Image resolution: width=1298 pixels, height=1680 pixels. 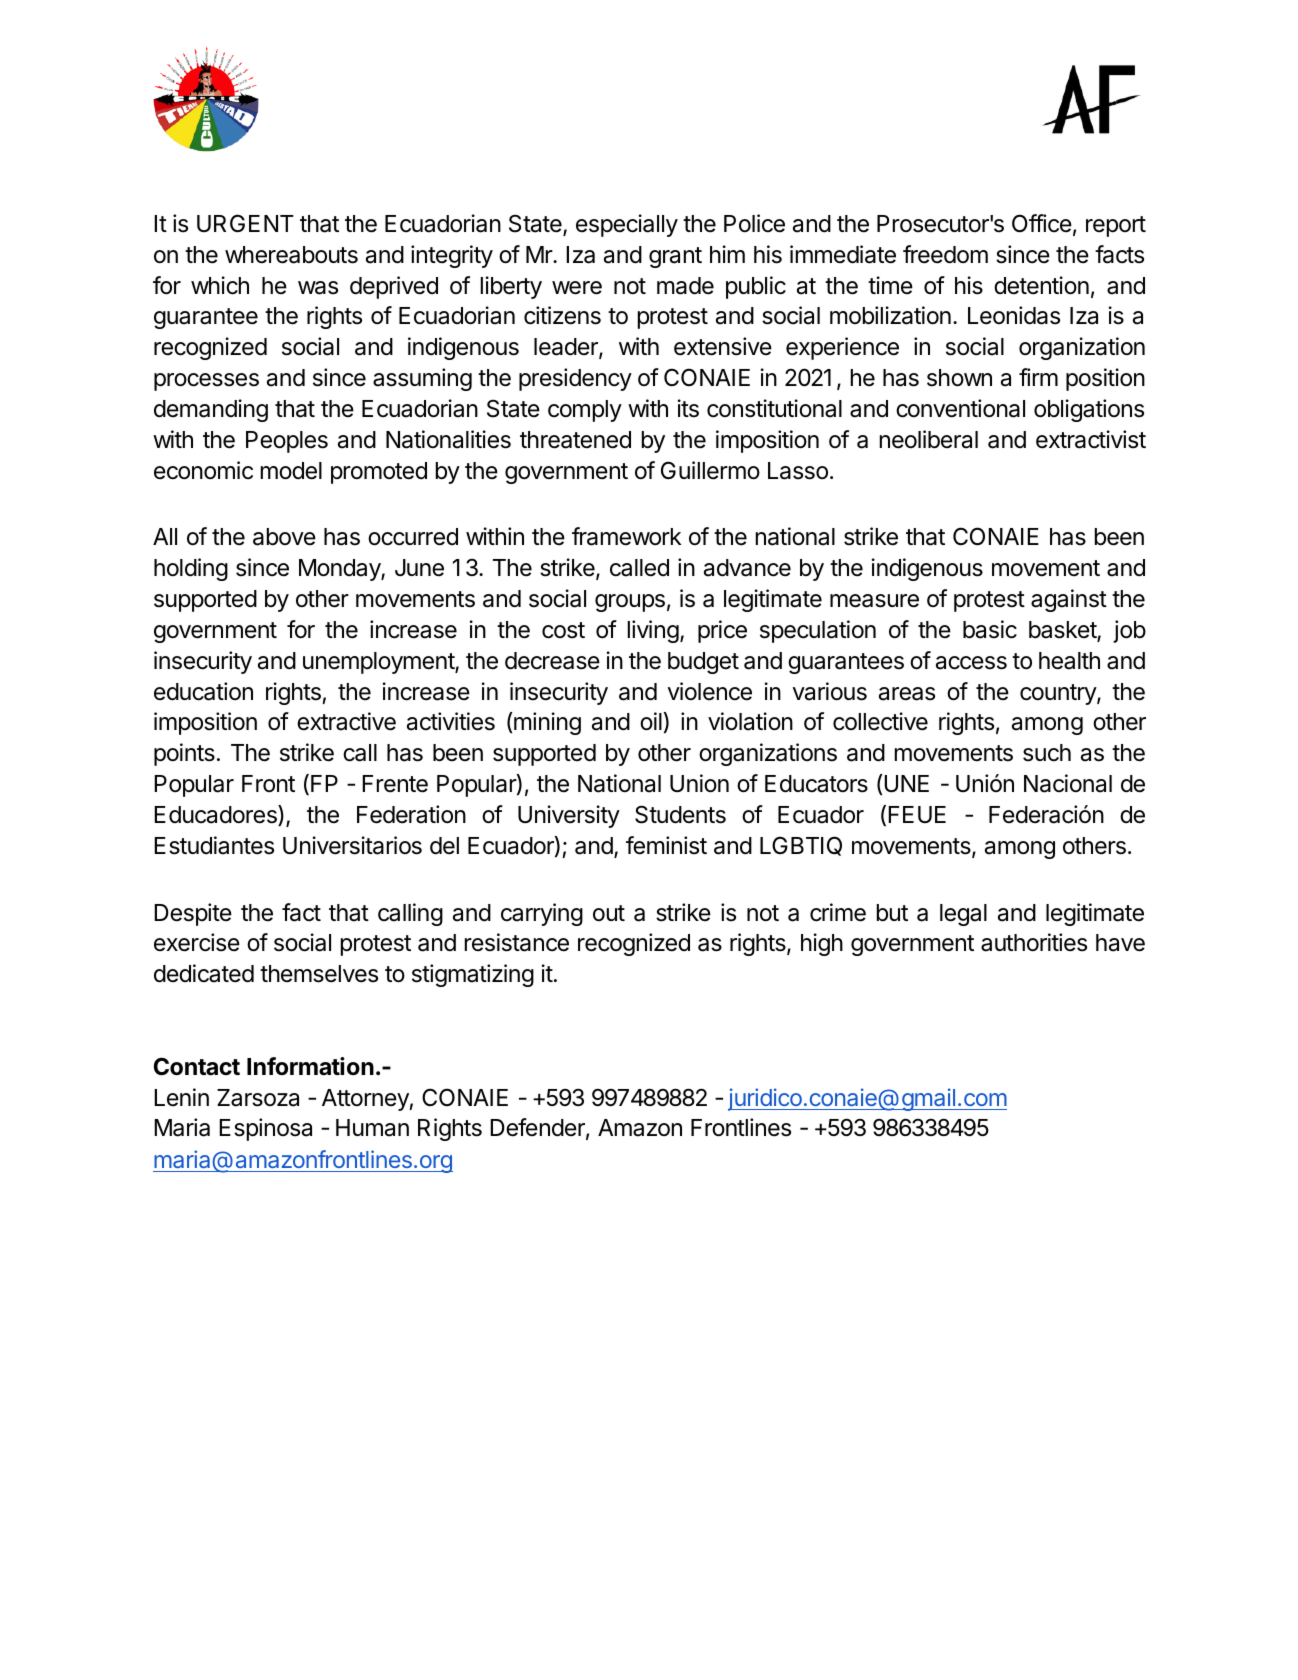 I want to click on authorities, so click(x=1034, y=942).
